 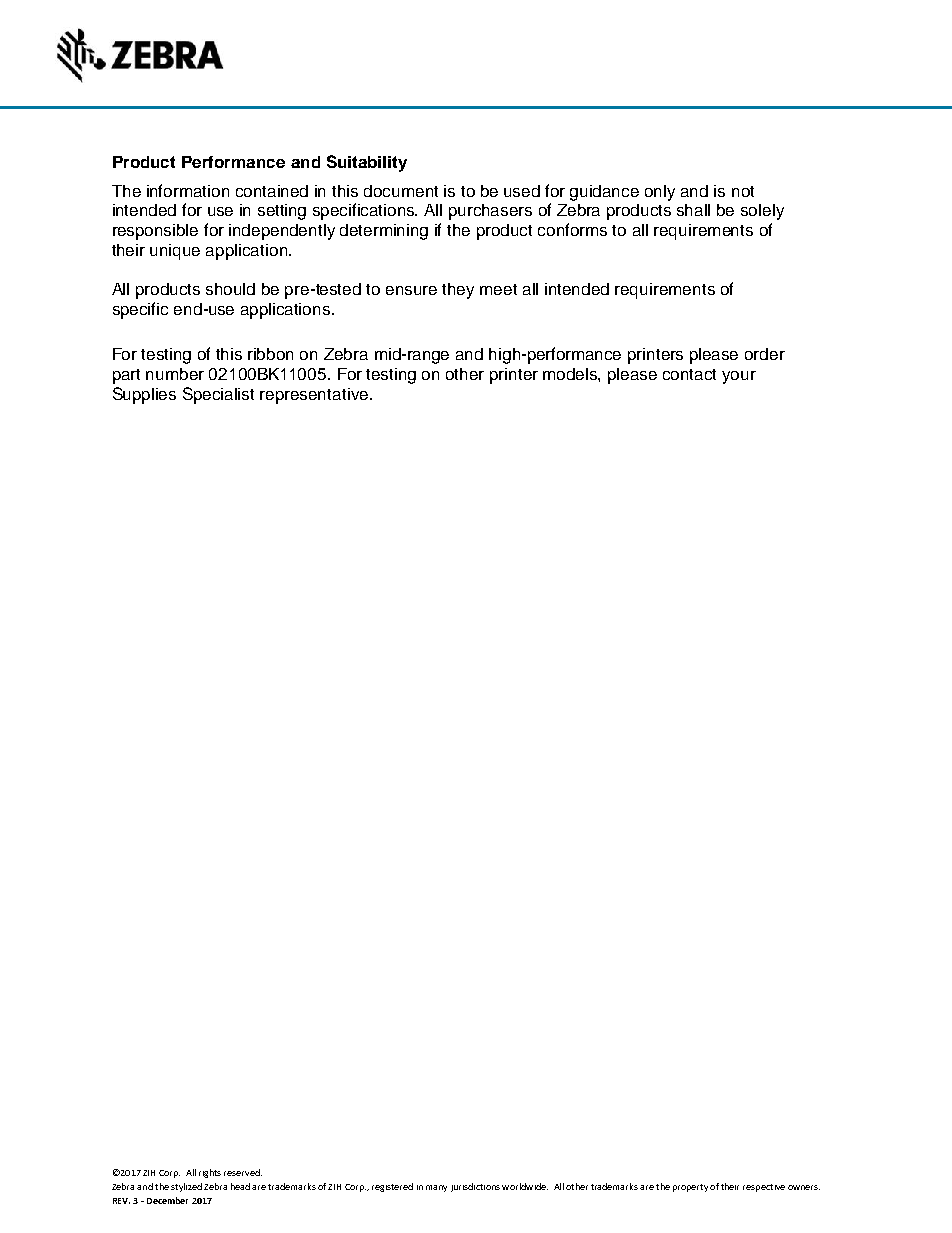 I want to click on reserved, so click(x=243, y=1172).
